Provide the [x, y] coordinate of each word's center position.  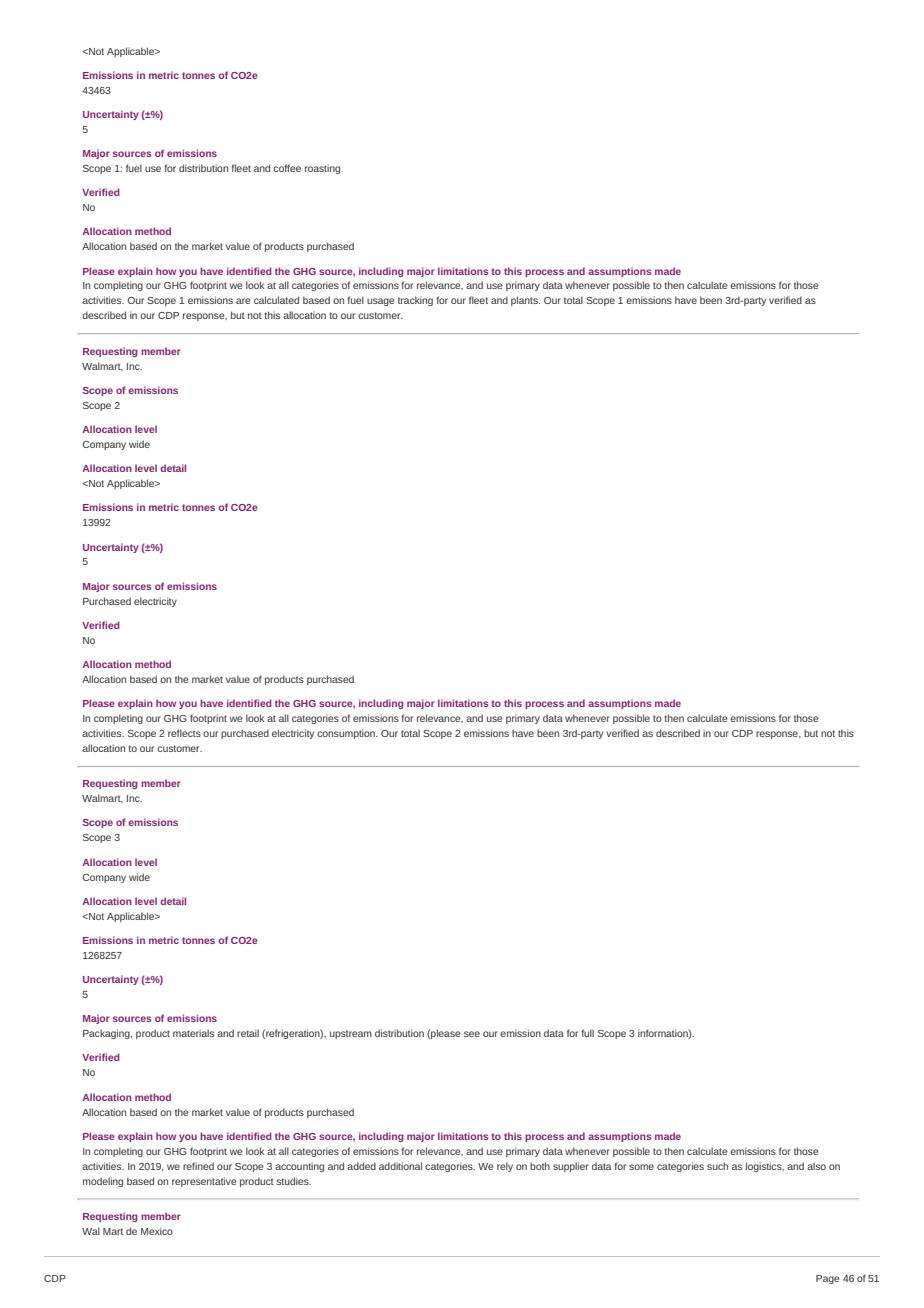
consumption [347, 734]
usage [381, 302]
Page [828, 1279]
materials [193, 1033]
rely [505, 1167]
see [472, 1034]
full [587, 1033]
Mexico [157, 1231]
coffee [287, 168]
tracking [415, 301]
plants [525, 301]
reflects [184, 733]
